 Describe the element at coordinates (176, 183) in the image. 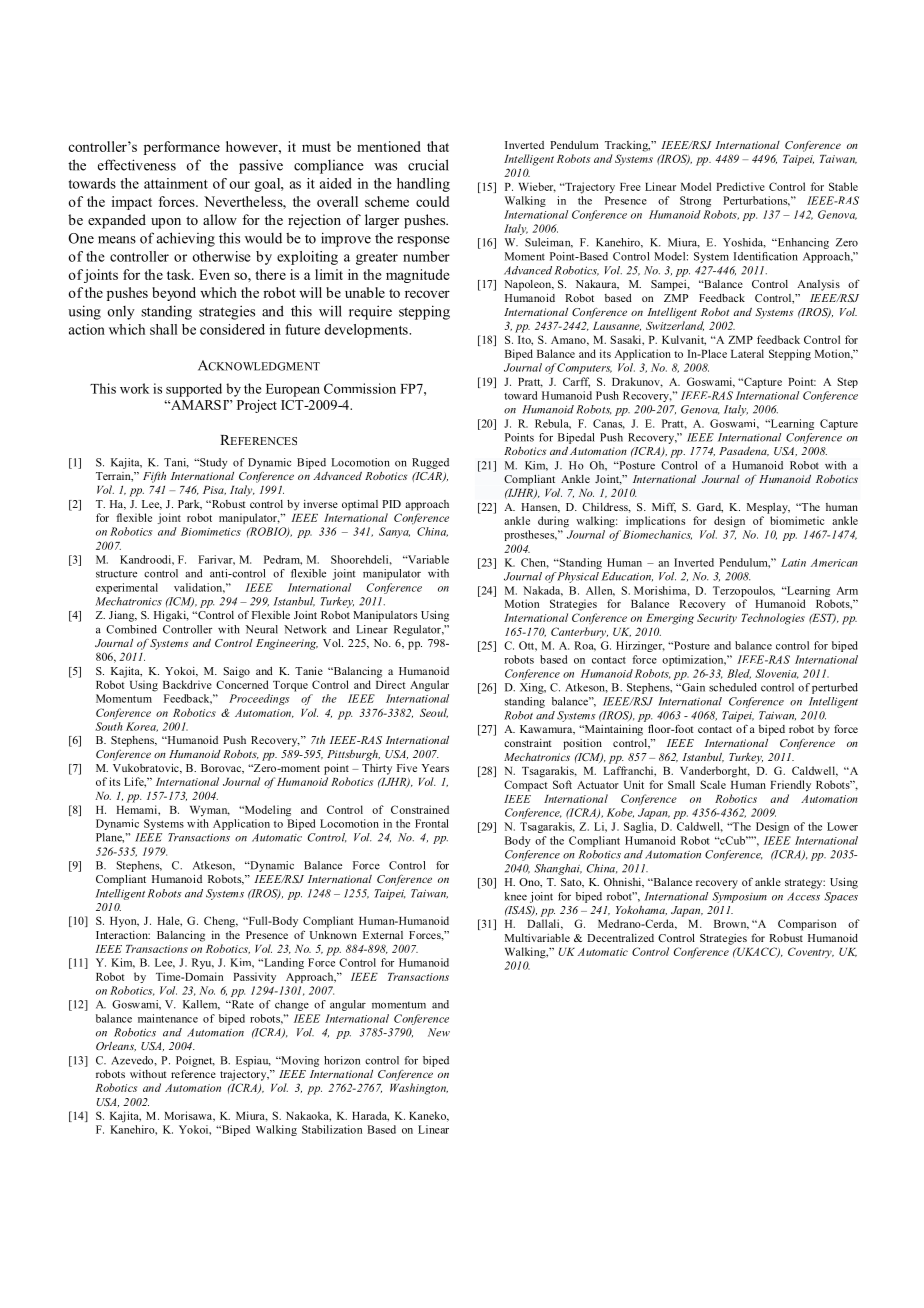

I see `attainment` at that location.
